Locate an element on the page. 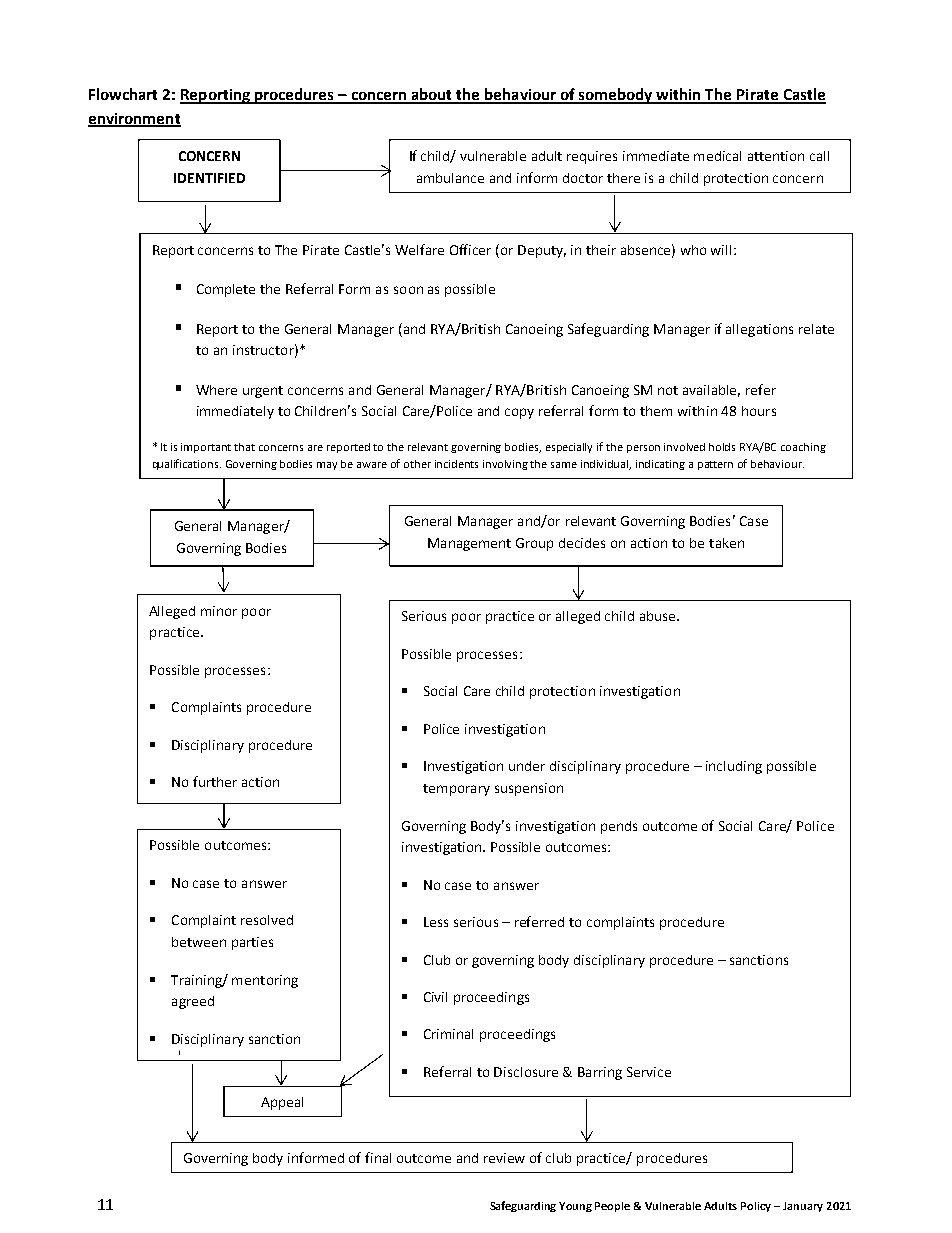 Image resolution: width=952 pixels, height=1233 pixels. medical is located at coordinates (717, 156).
